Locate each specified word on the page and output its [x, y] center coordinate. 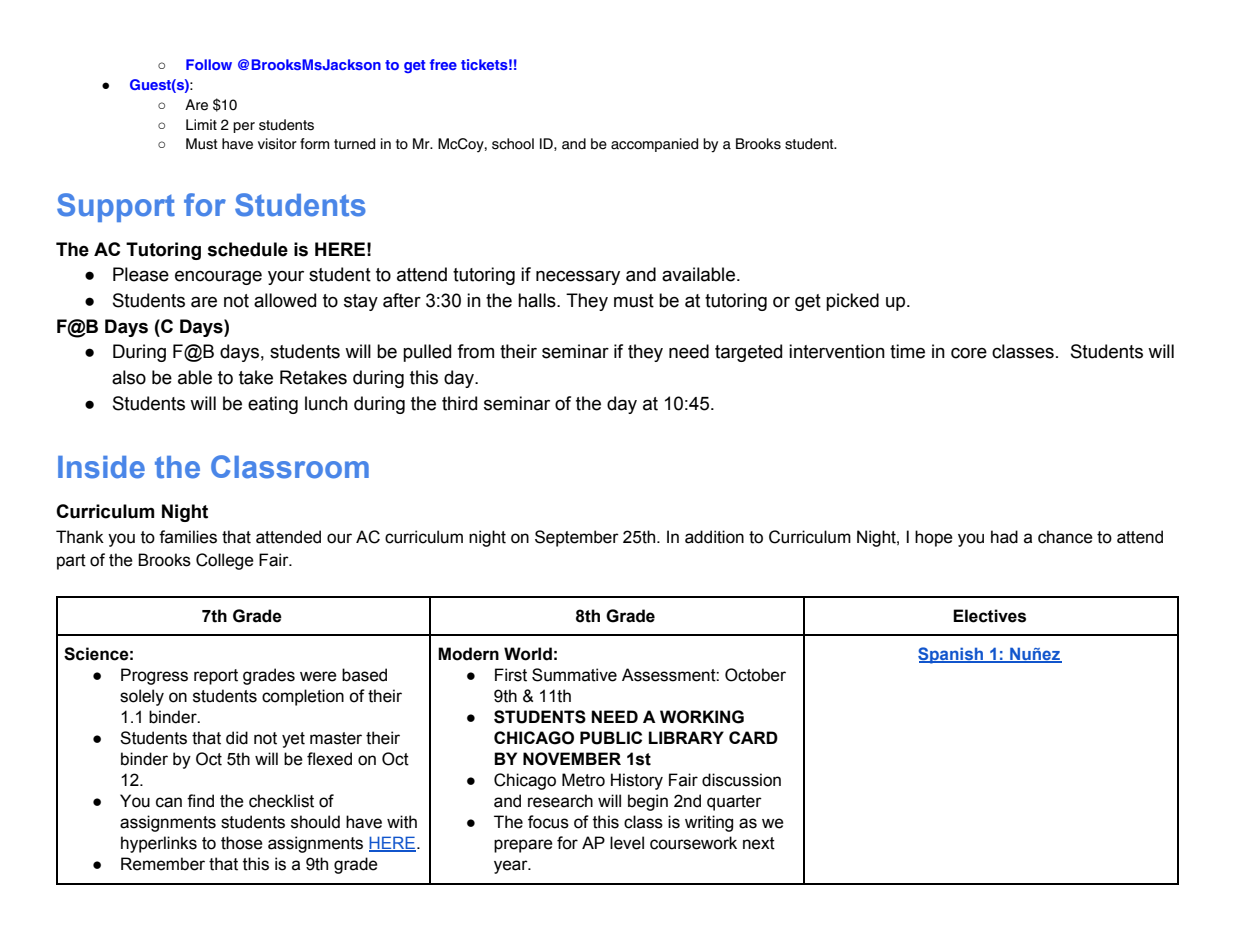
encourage [218, 277]
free [443, 64]
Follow [209, 64]
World [528, 654]
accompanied [654, 145]
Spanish [952, 655]
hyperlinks [159, 844]
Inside [101, 467]
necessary [578, 277]
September [577, 538]
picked [852, 302]
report [216, 677]
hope [934, 538]
